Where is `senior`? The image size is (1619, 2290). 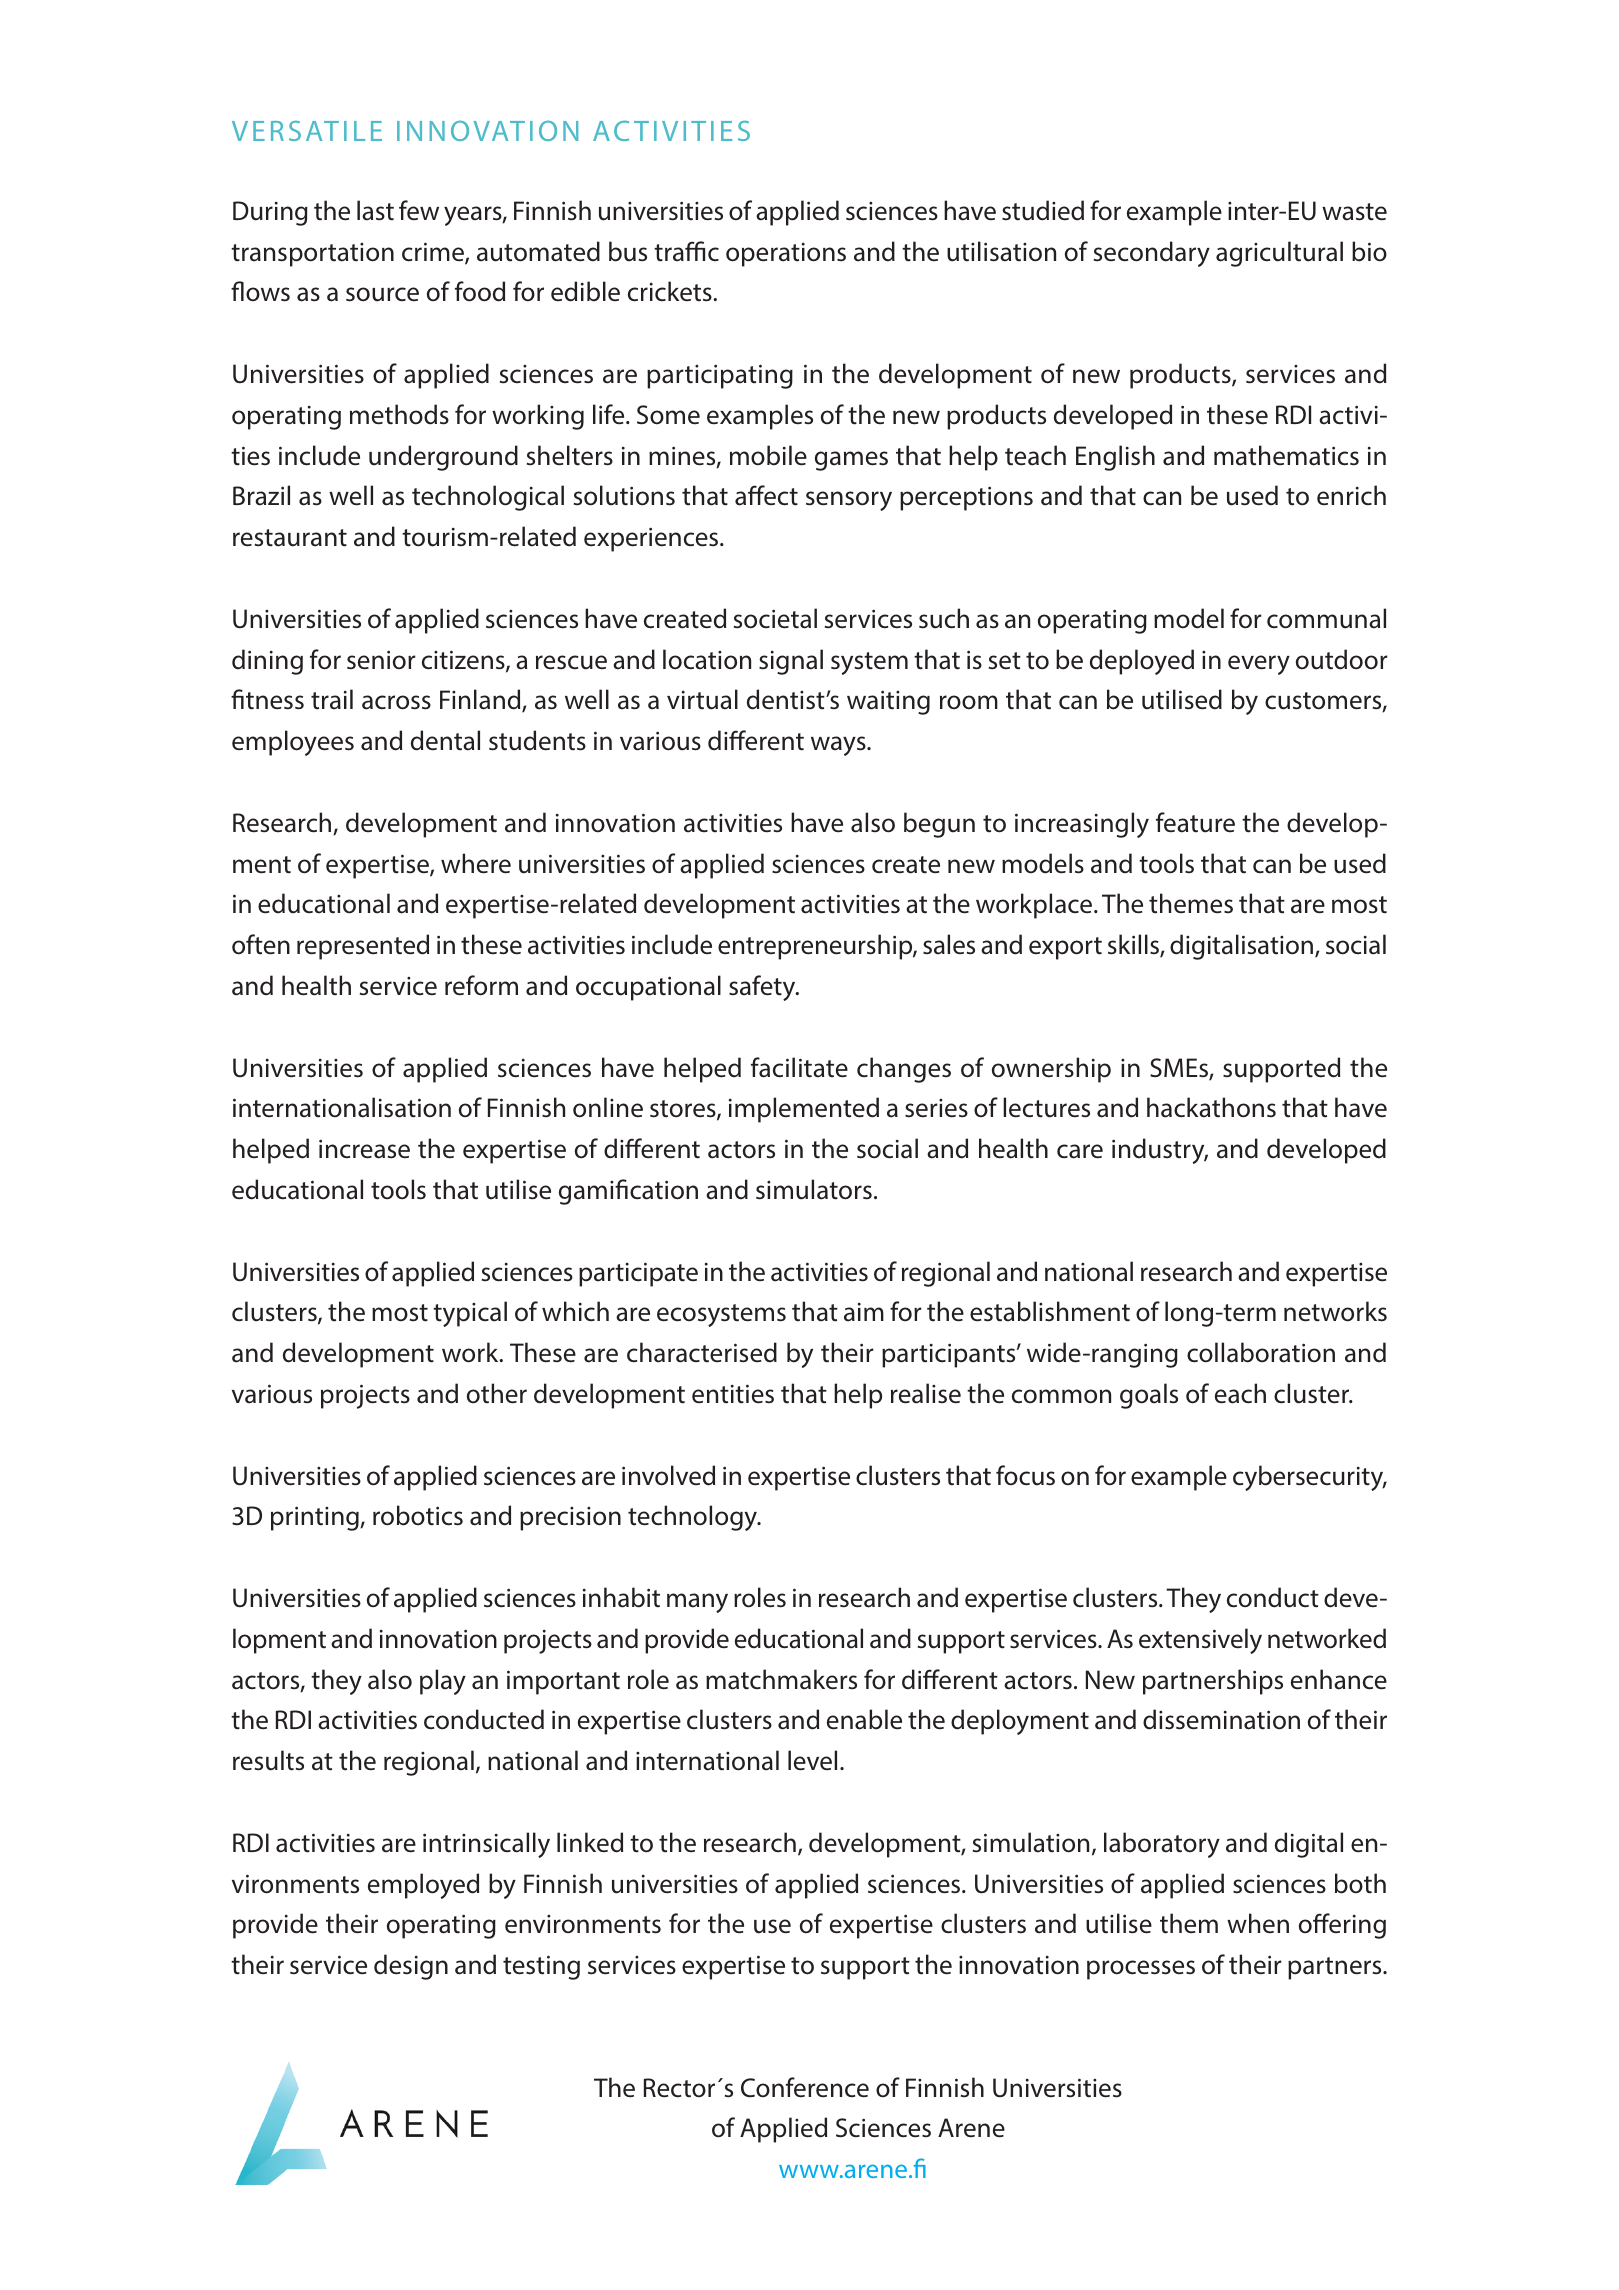 senior is located at coordinates (381, 660).
